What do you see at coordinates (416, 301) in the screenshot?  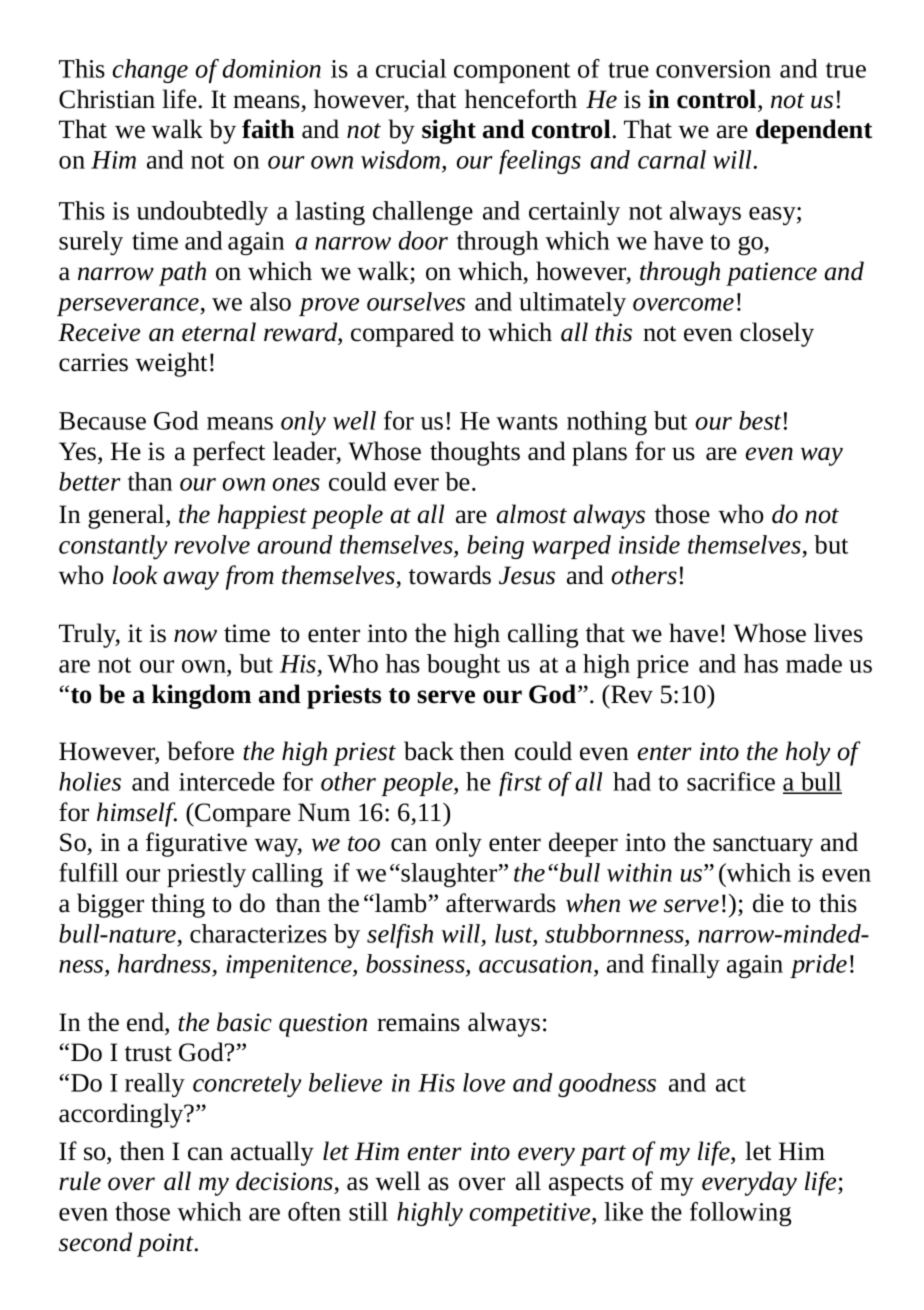 I see `ourselves` at bounding box center [416, 301].
